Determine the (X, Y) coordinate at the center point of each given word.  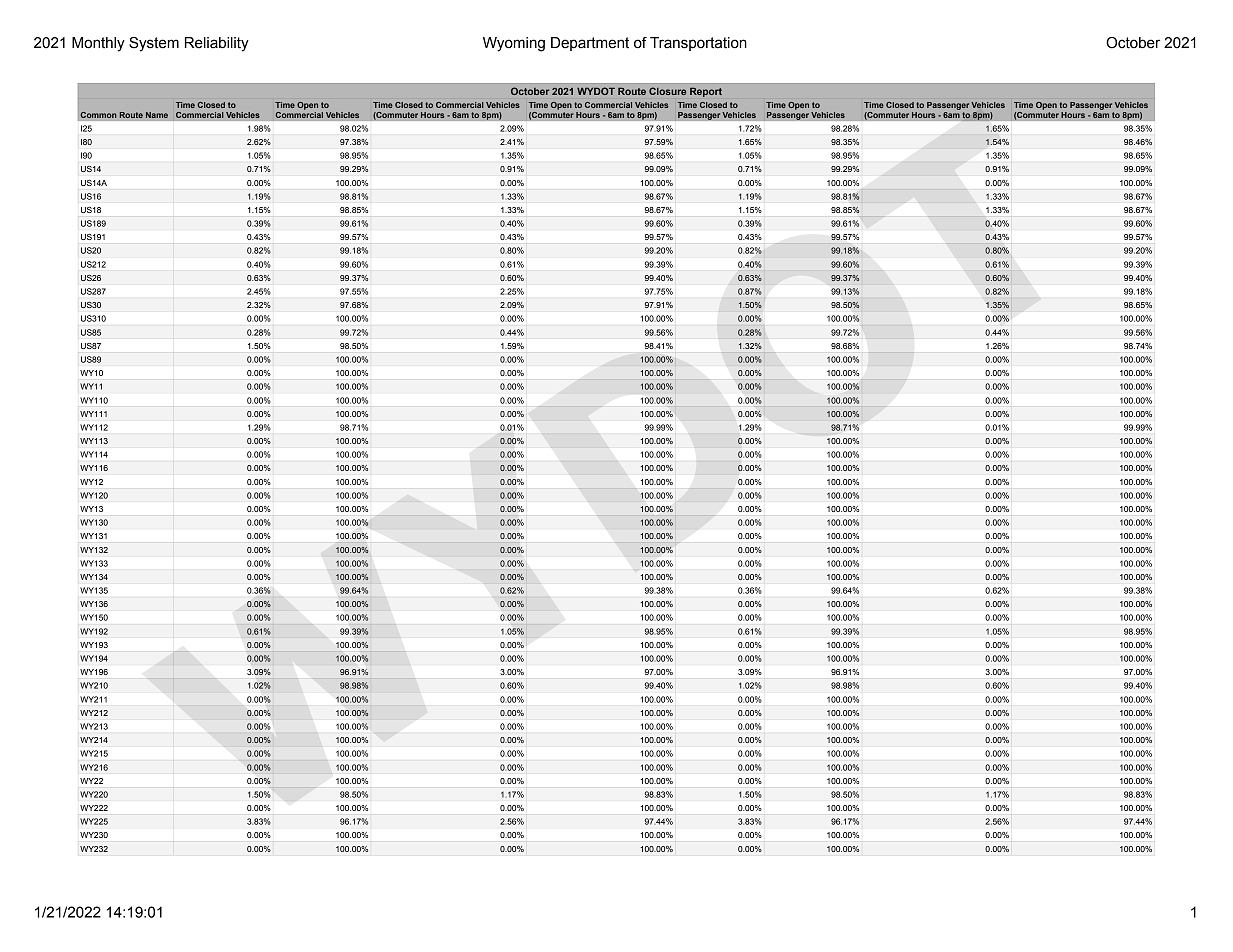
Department (590, 44)
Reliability (217, 44)
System (154, 44)
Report (706, 92)
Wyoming (514, 44)
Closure (667, 91)
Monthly (98, 44)
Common (98, 115)
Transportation (698, 44)
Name (157, 115)
